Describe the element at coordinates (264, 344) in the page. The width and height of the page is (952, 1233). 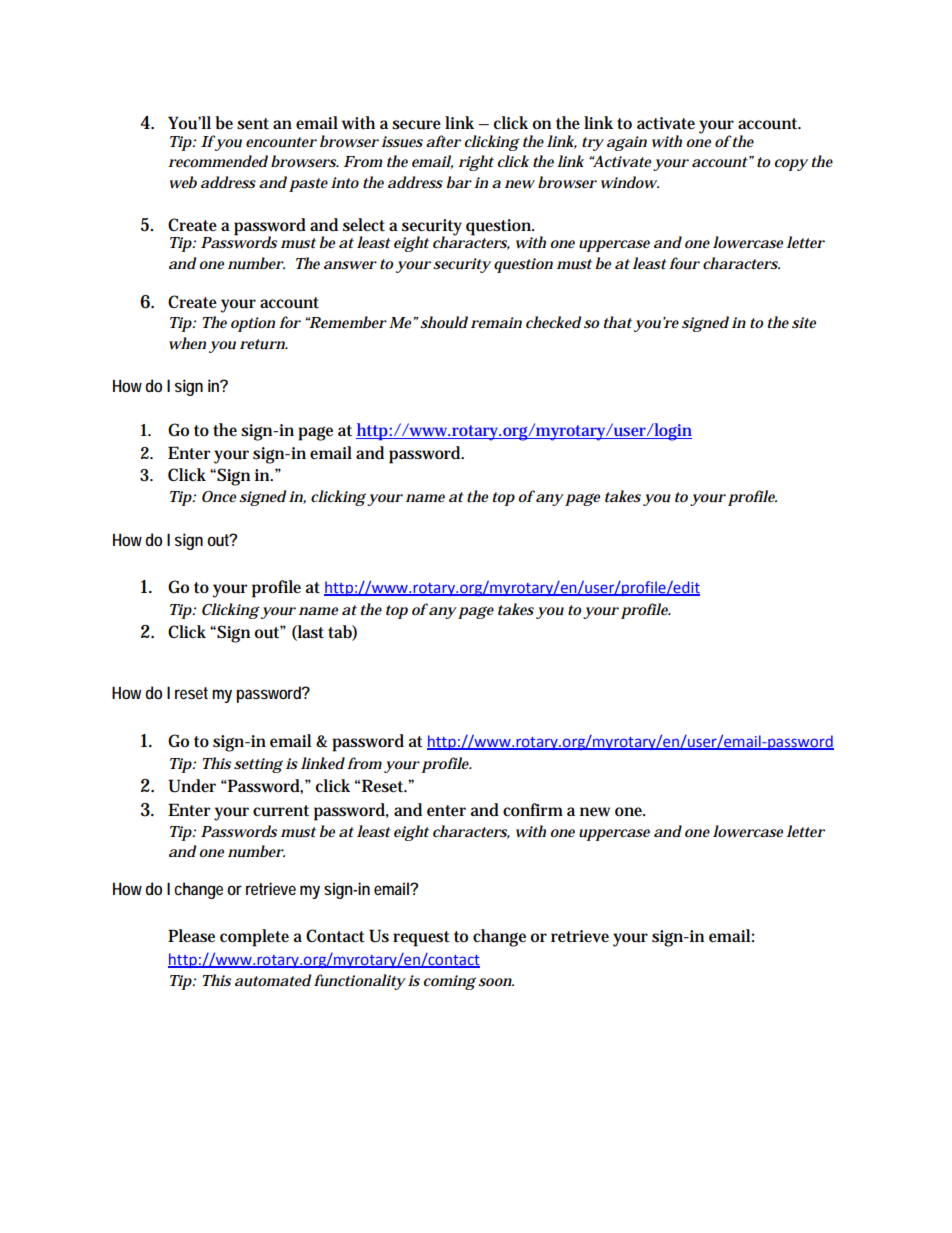
I see `return` at that location.
